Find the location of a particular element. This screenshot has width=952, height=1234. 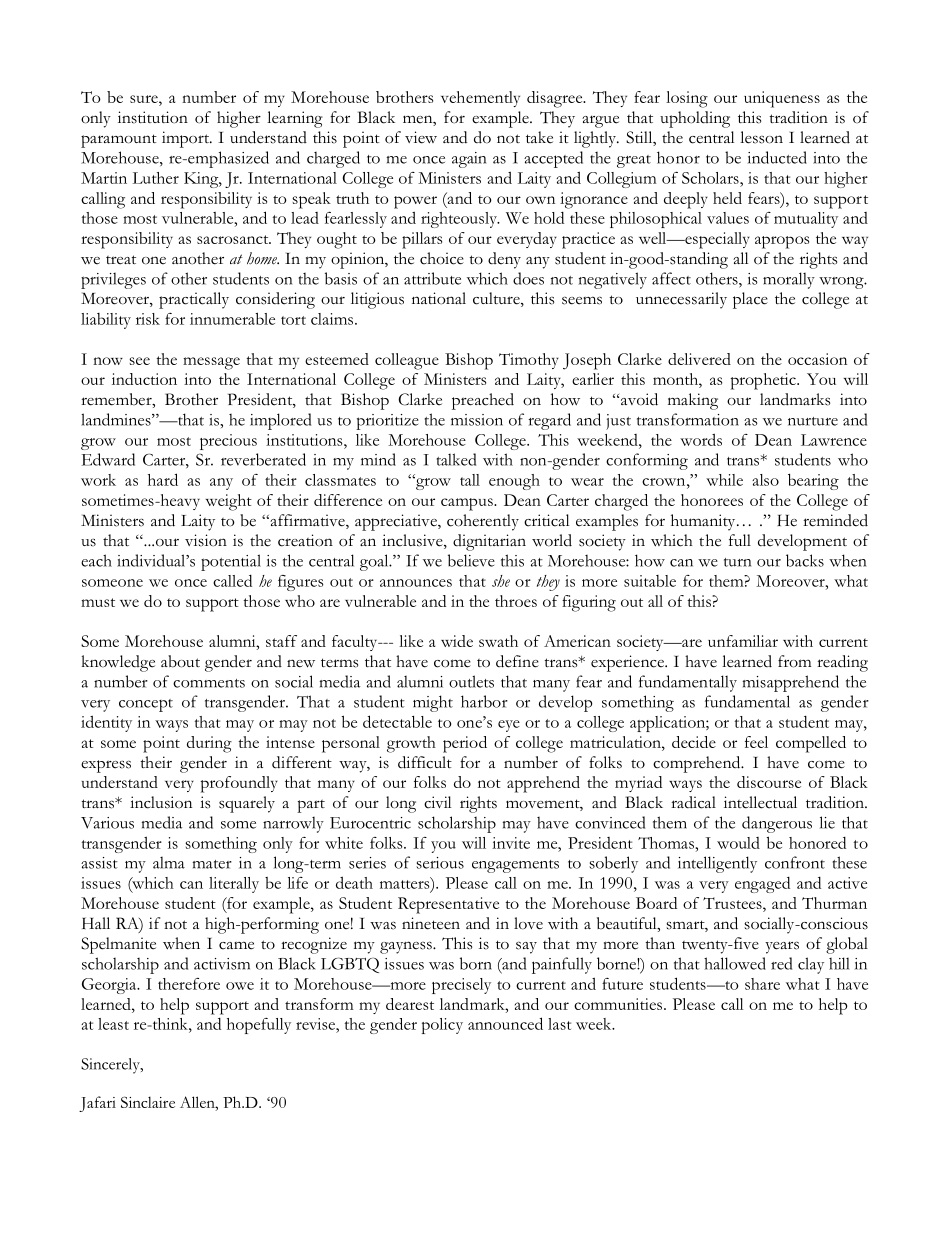

message is located at coordinates (211, 363).
